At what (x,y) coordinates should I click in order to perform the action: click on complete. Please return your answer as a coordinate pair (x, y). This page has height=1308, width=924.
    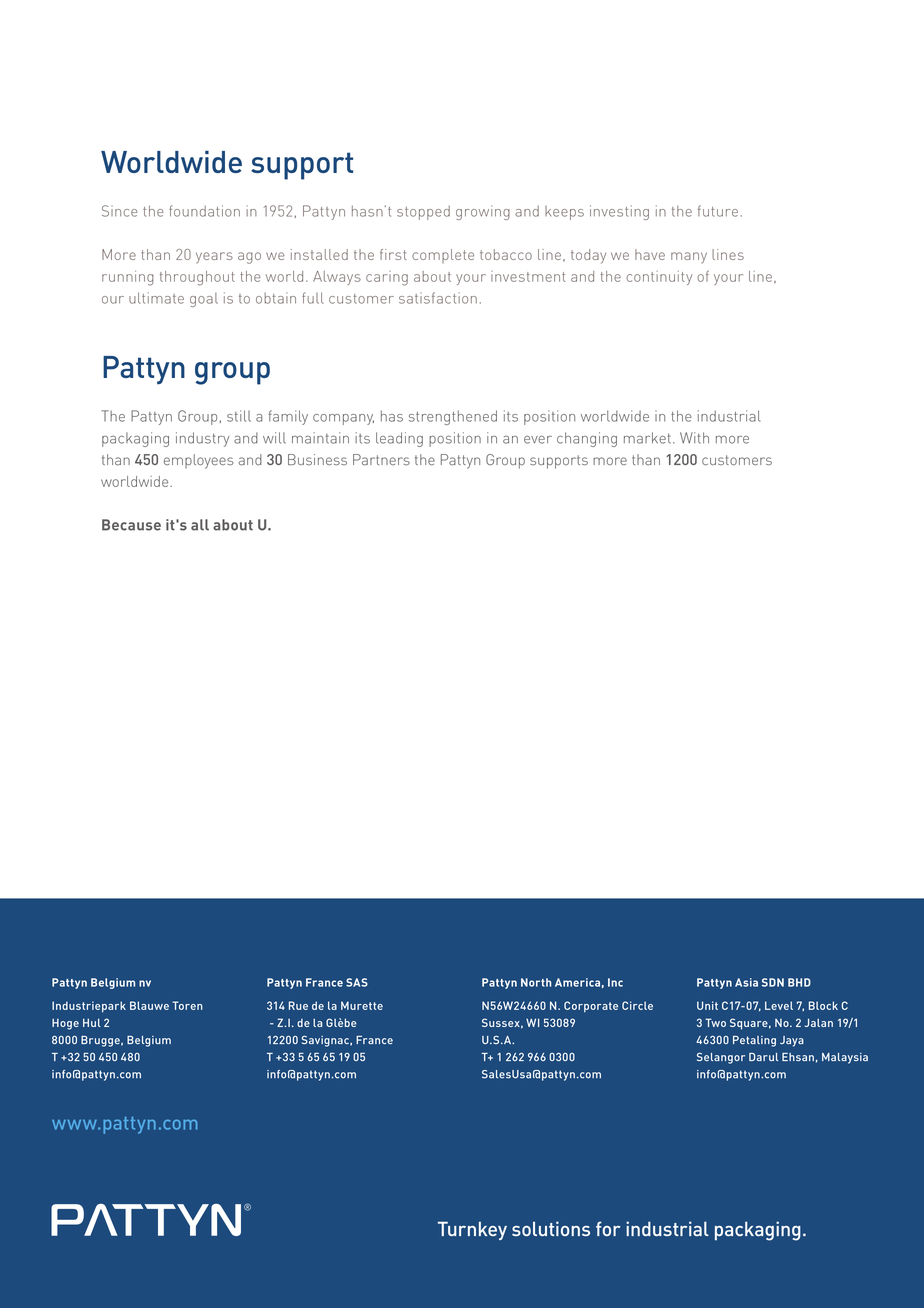
    Looking at the image, I should click on (443, 256).
